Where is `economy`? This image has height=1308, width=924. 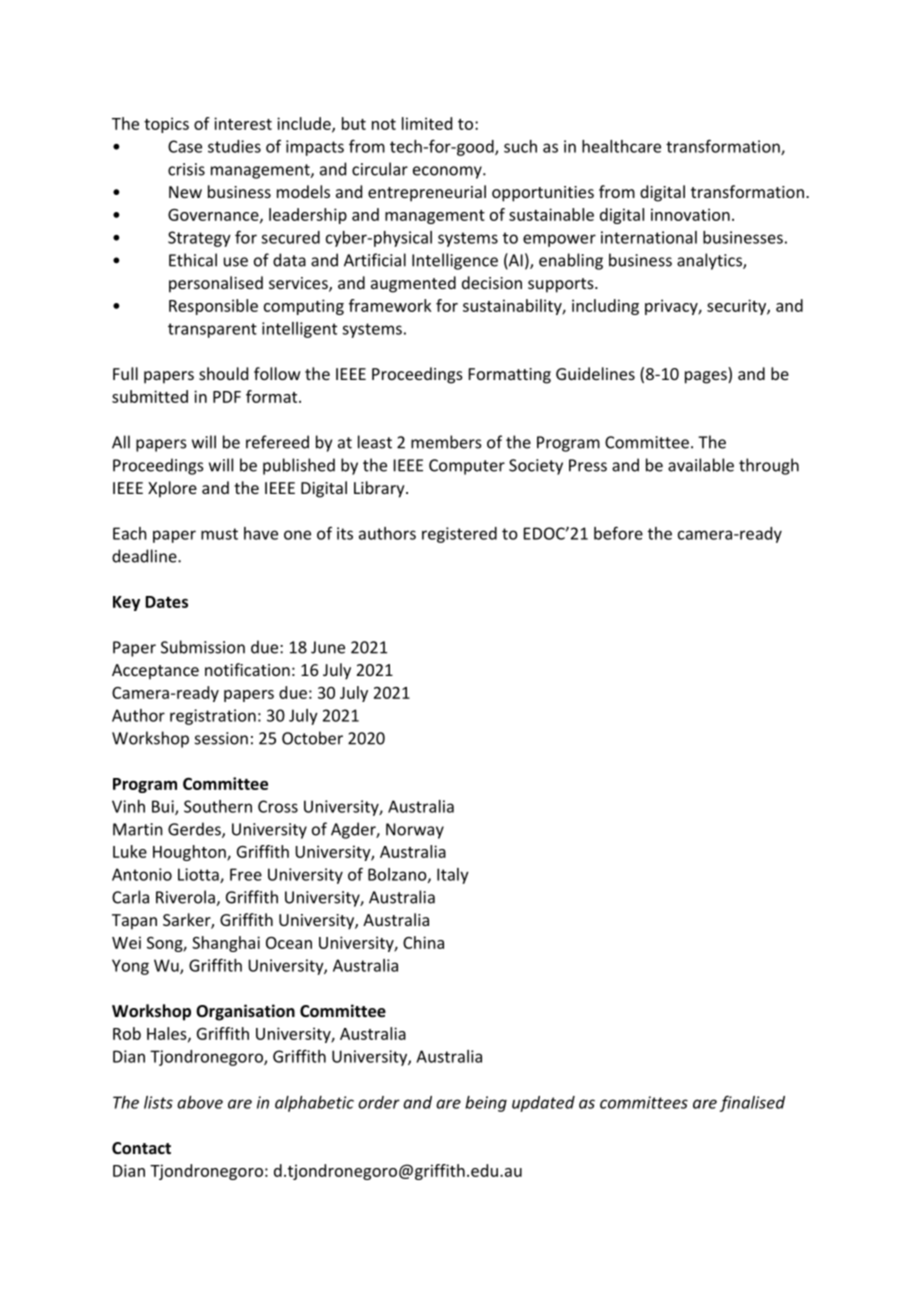 economy is located at coordinates (448, 172).
